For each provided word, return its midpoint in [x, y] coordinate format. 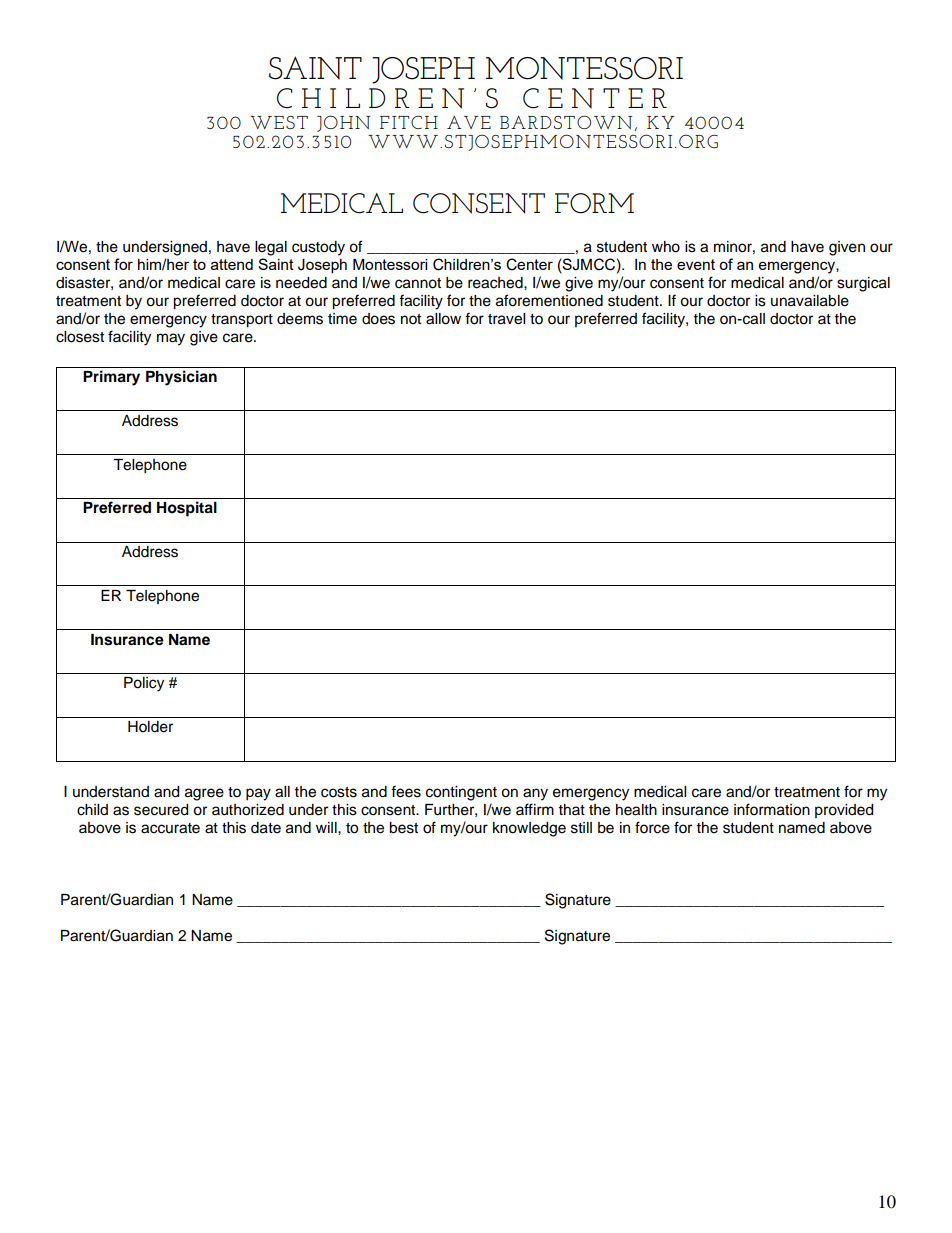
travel [506, 319]
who [666, 247]
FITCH [409, 122]
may [171, 339]
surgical [863, 284]
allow [443, 319]
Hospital [187, 509]
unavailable [810, 301]
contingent [461, 793]
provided [844, 811]
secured [161, 810]
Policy [144, 684]
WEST [279, 122]
